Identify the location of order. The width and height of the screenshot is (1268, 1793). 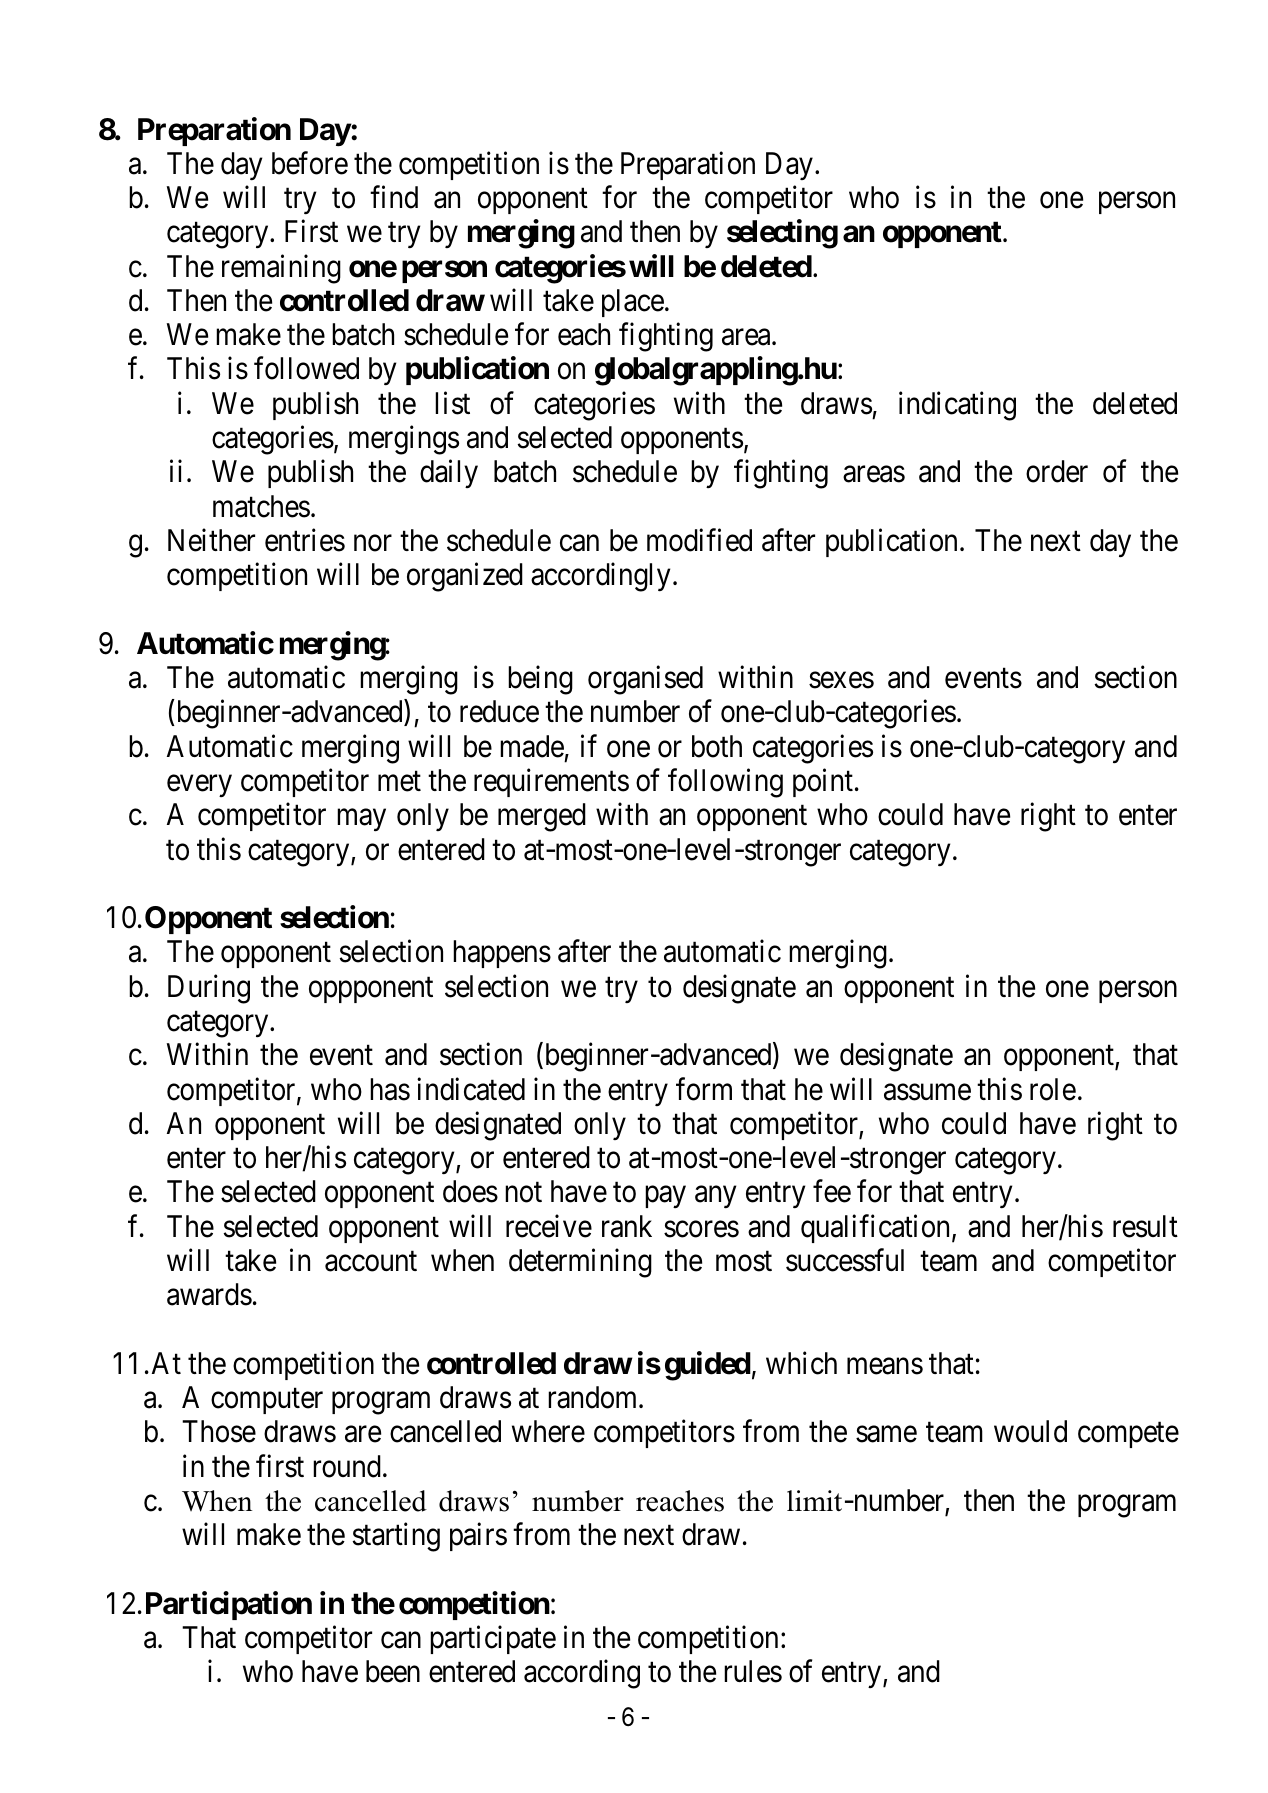
(1057, 471).
